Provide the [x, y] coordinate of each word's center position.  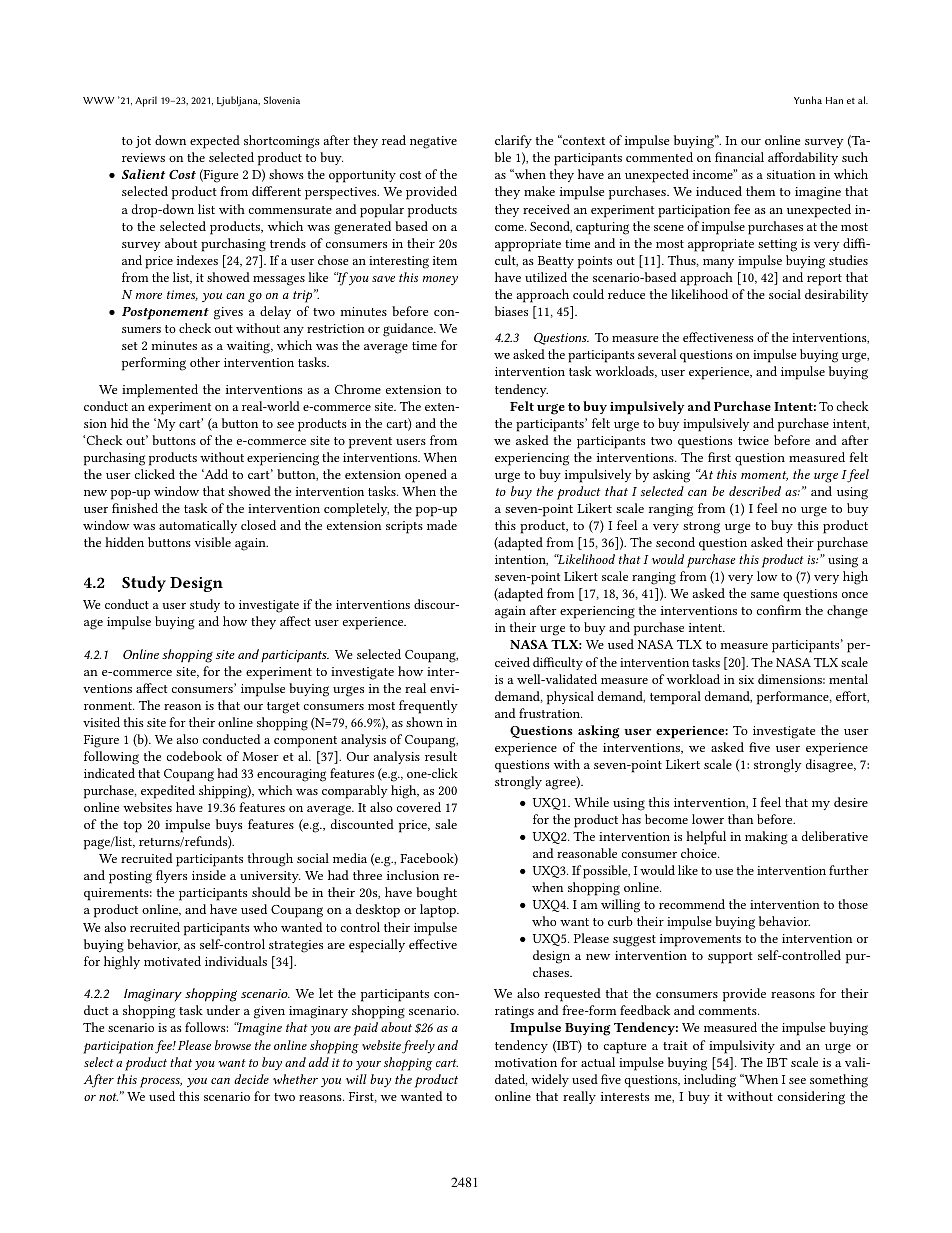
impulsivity [742, 1047]
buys [229, 825]
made [442, 525]
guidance [409, 330]
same [765, 595]
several [657, 354]
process [161, 1082]
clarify [513, 141]
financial [739, 157]
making [766, 838]
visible [213, 542]
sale [446, 824]
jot [143, 142]
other [205, 362]
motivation [526, 1062]
